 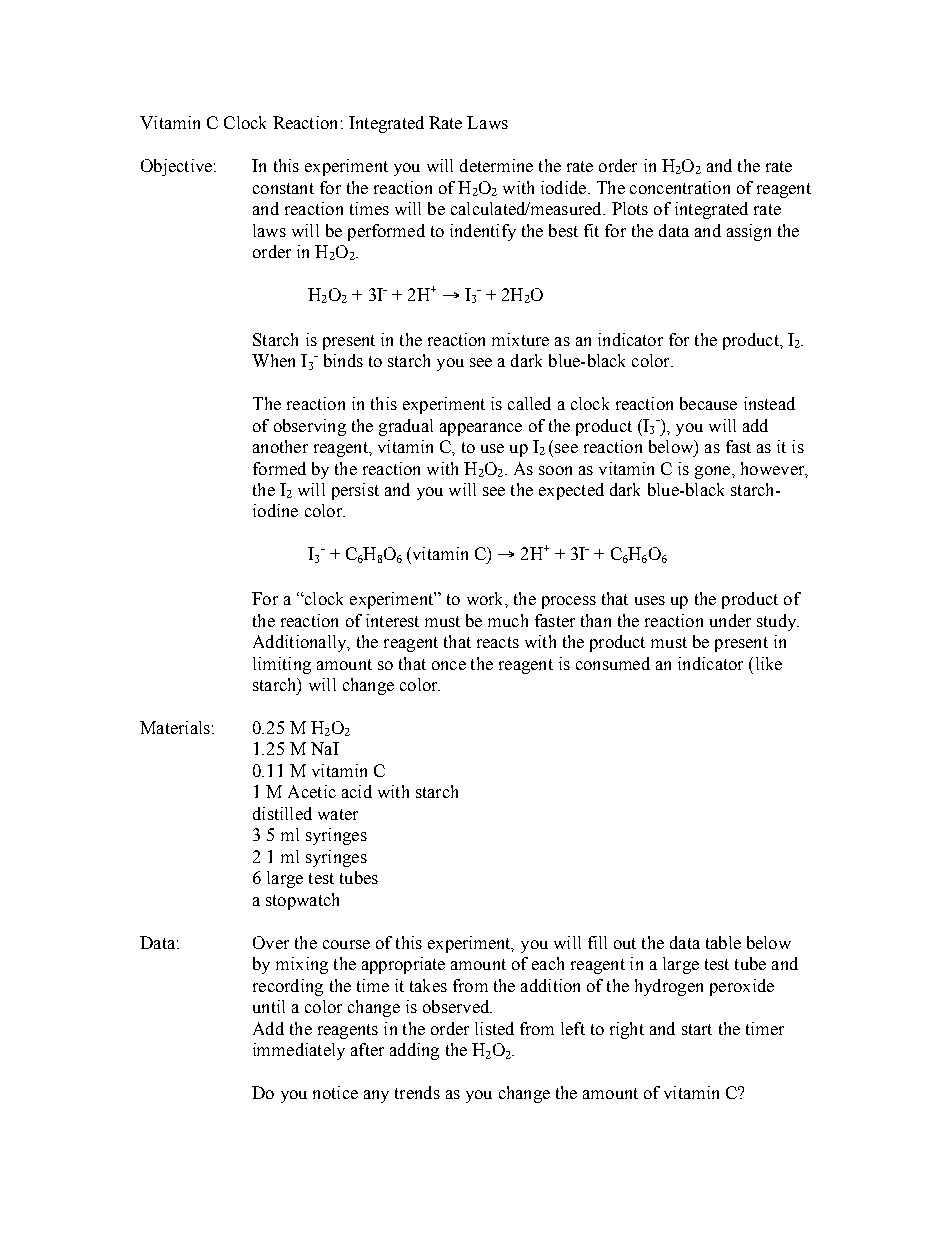 What do you see at coordinates (481, 429) in the screenshot?
I see `appearance` at bounding box center [481, 429].
